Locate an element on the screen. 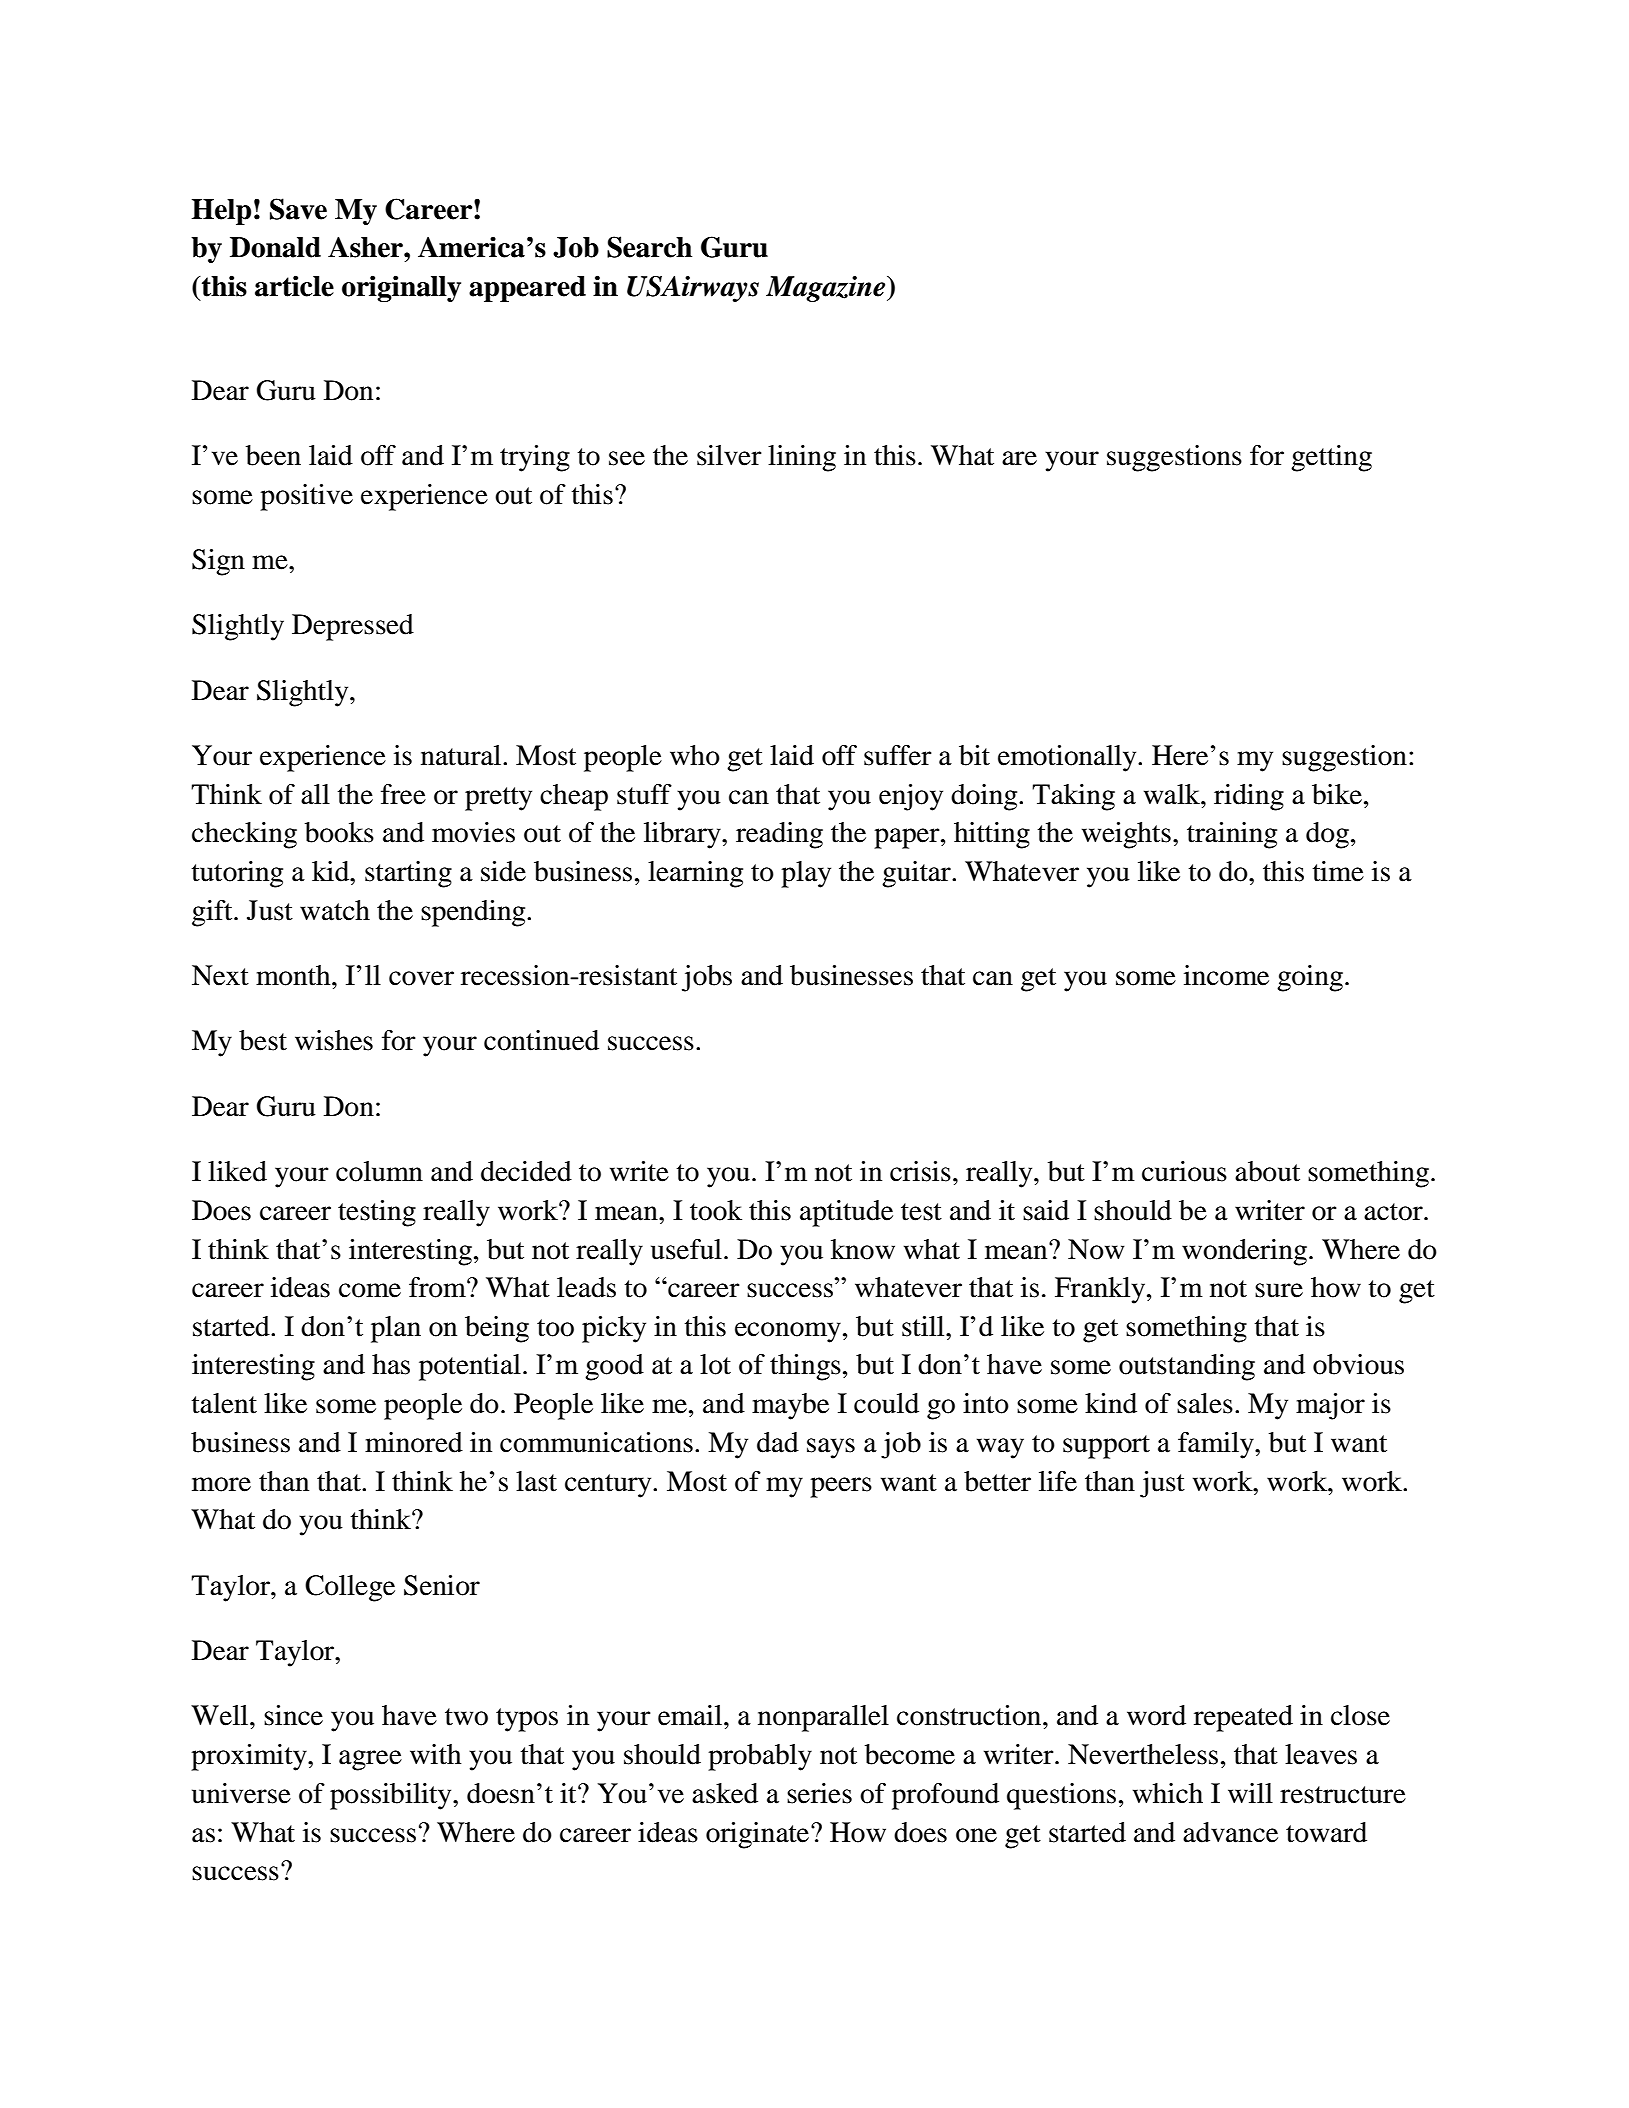 The image size is (1629, 2108). series is located at coordinates (819, 1793).
